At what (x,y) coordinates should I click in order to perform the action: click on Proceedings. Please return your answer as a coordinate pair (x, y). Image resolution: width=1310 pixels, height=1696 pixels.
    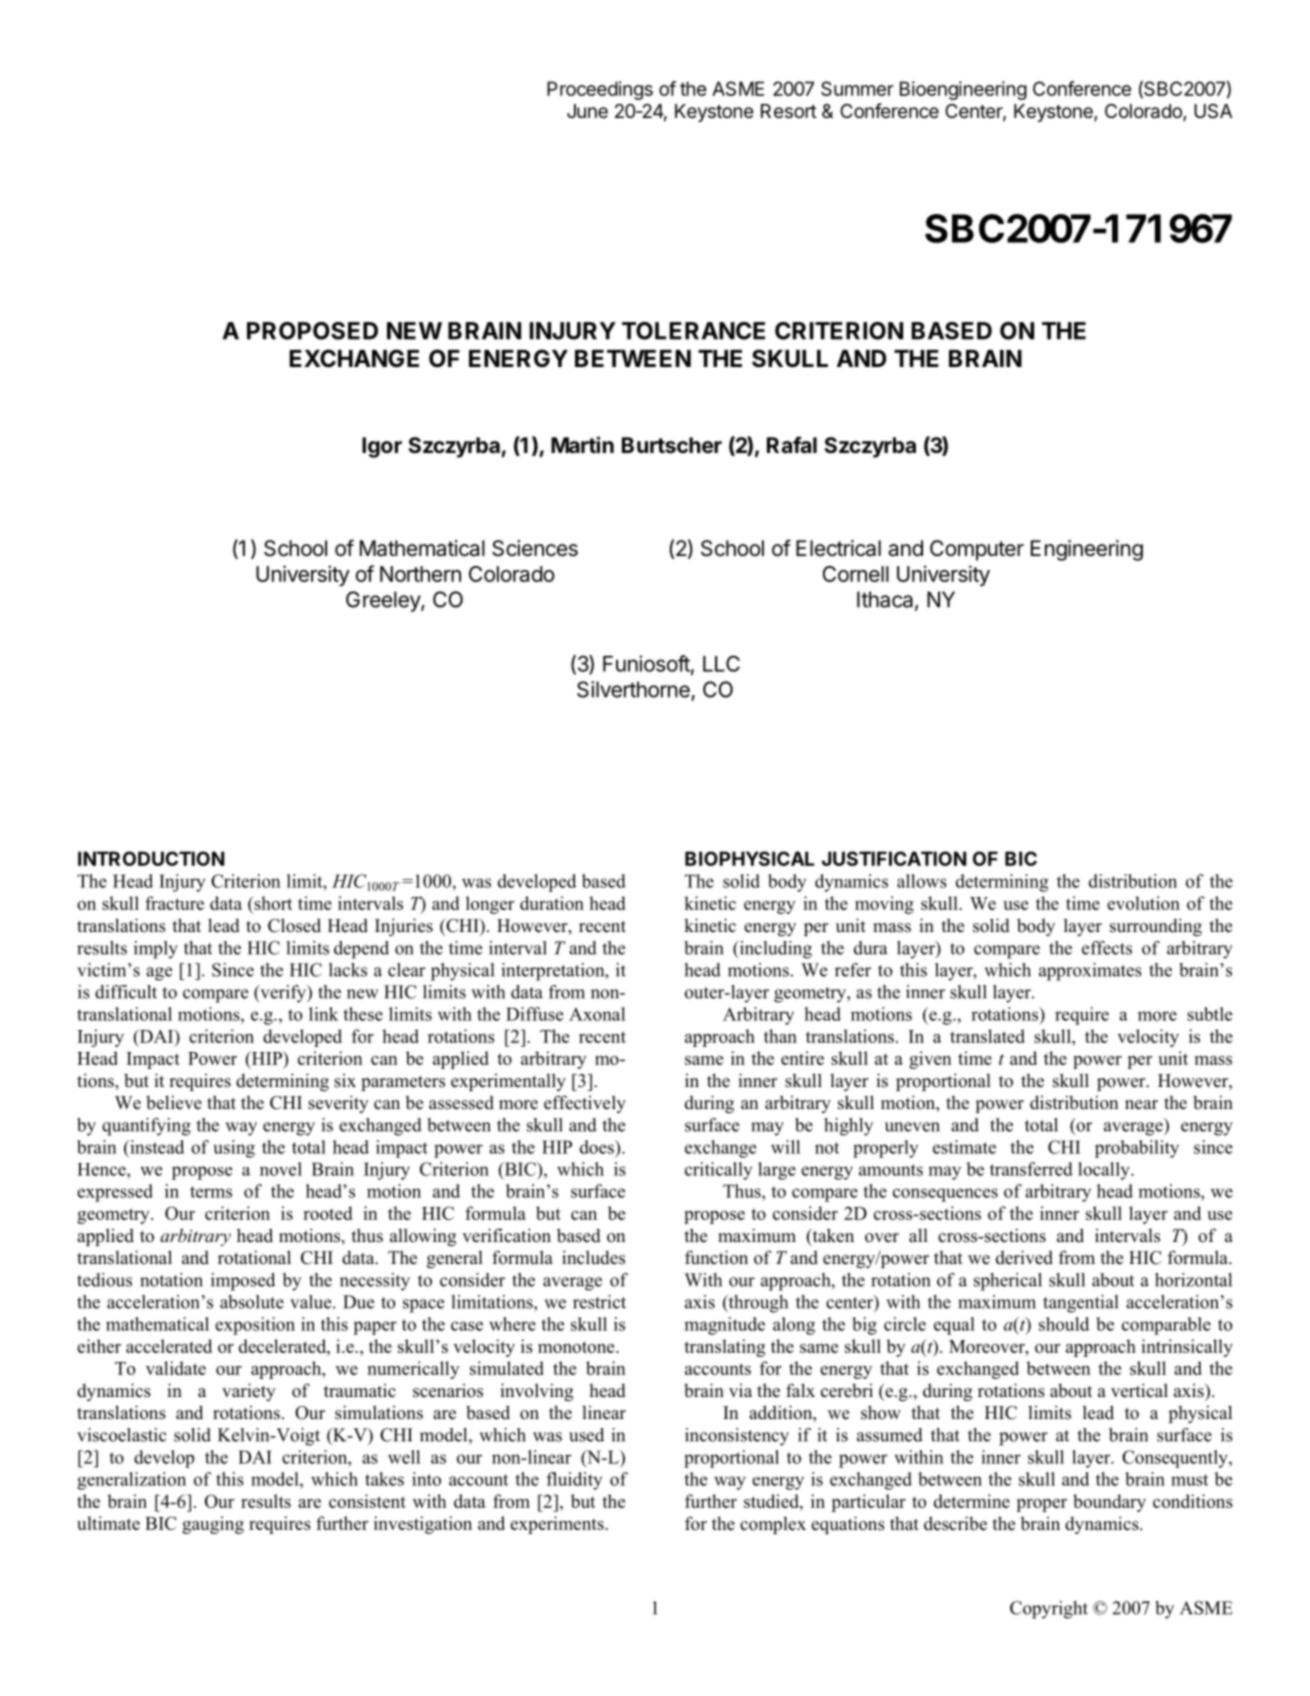
    Looking at the image, I should click on (600, 90).
